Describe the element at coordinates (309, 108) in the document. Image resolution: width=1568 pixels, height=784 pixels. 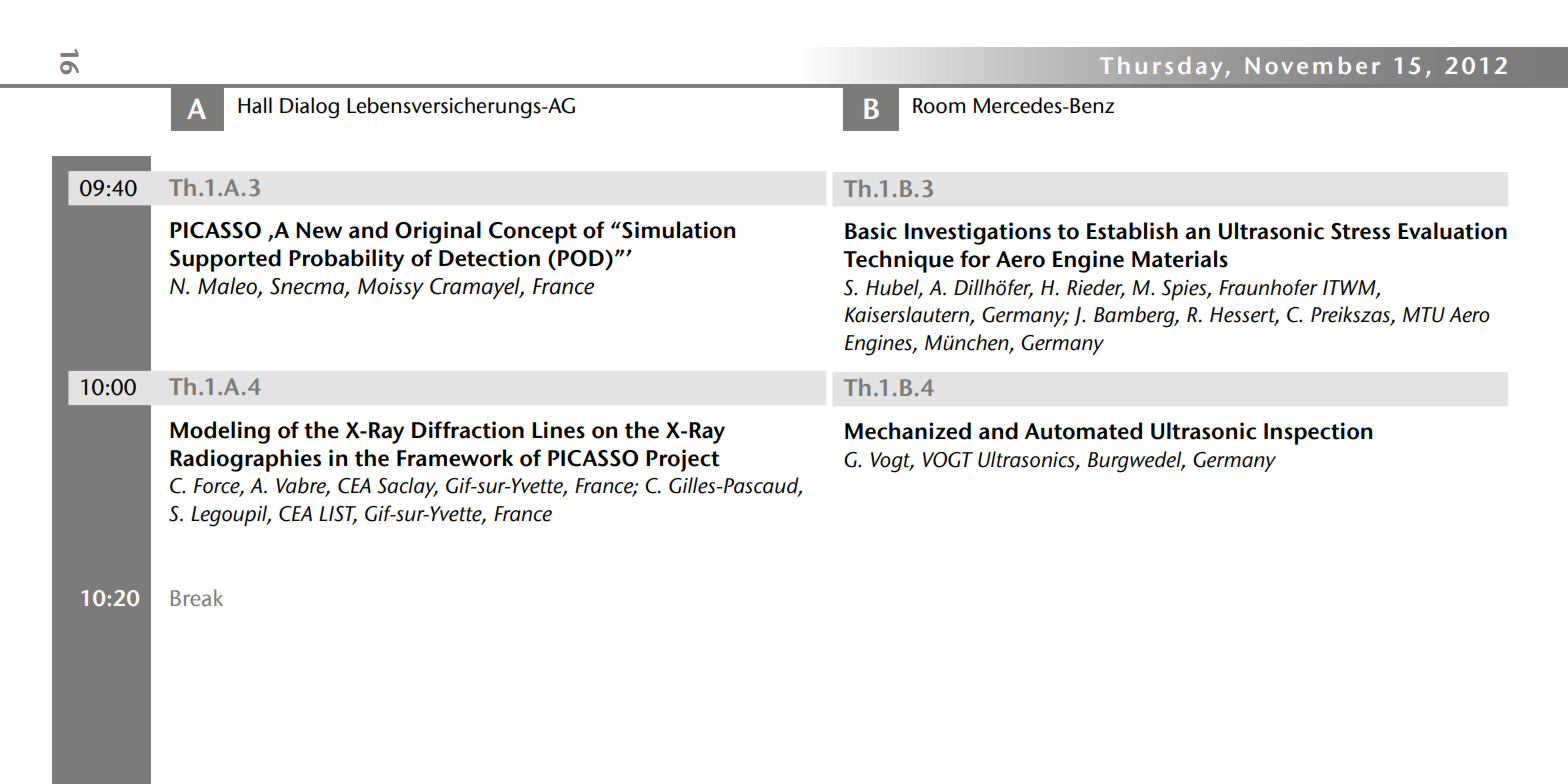
I see `Dialog` at that location.
